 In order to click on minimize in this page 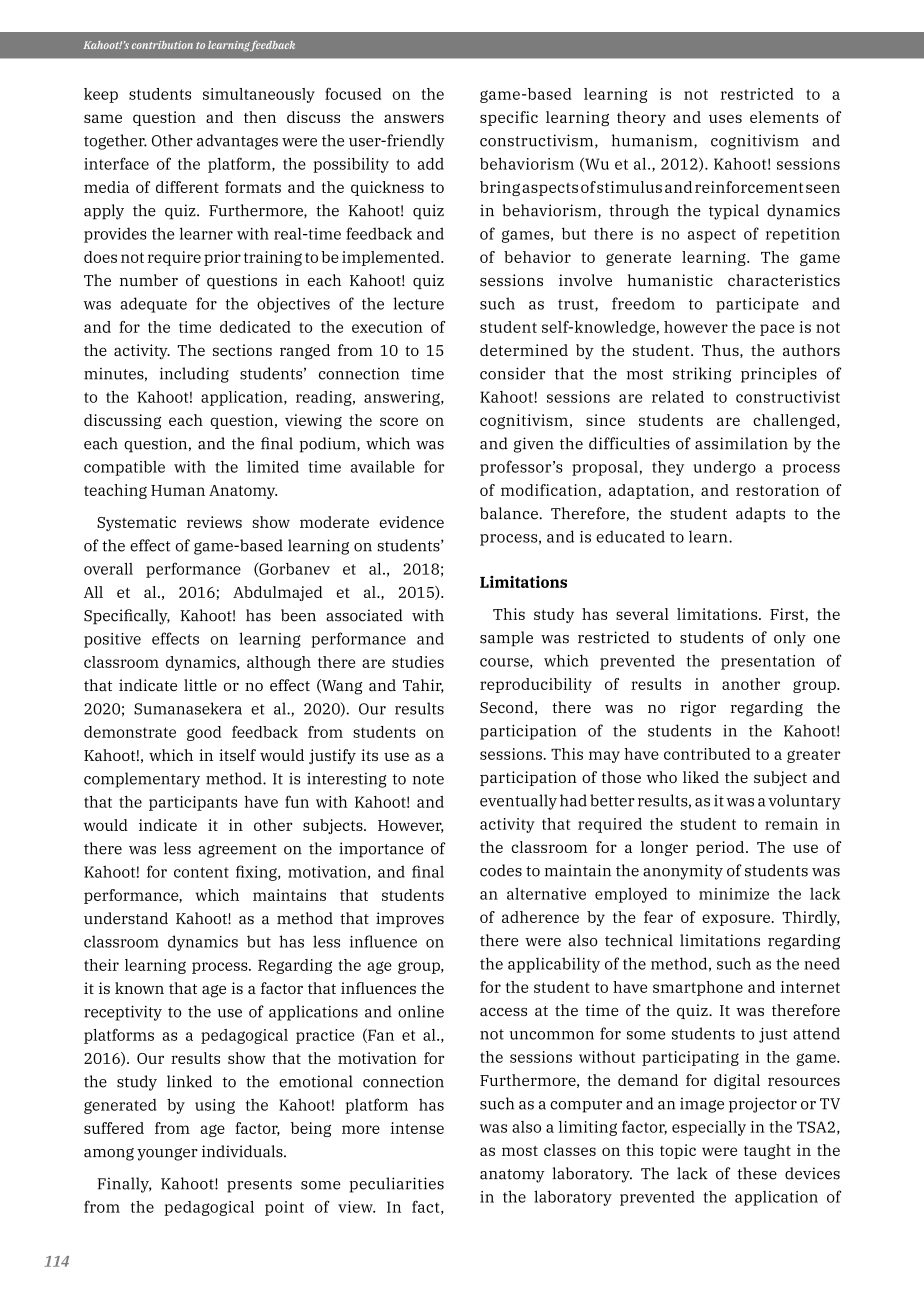, I will do `click(734, 894)`.
